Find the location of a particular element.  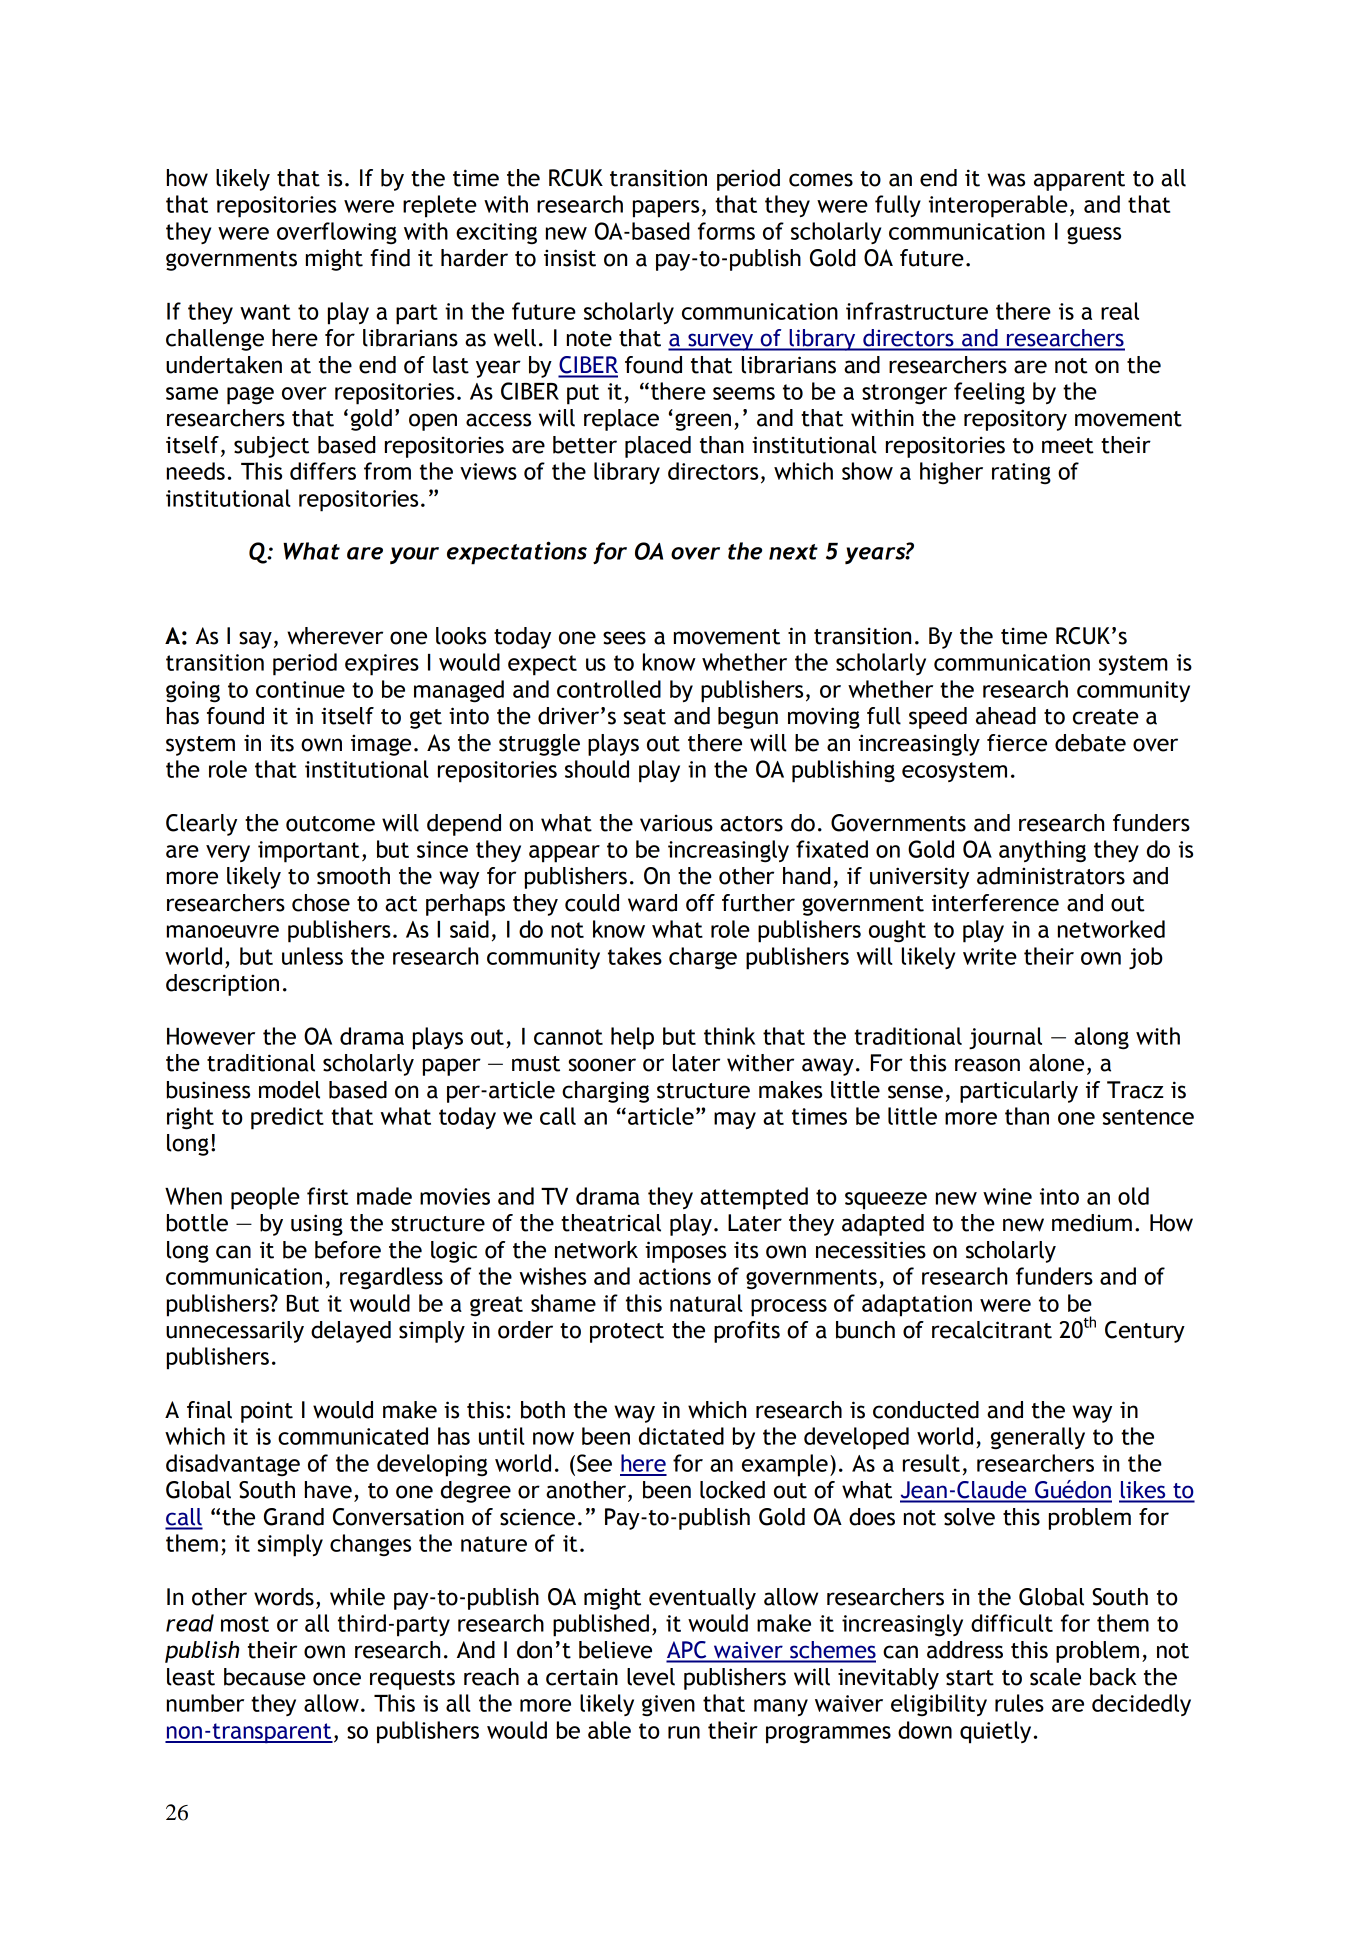

given is located at coordinates (668, 1706).
